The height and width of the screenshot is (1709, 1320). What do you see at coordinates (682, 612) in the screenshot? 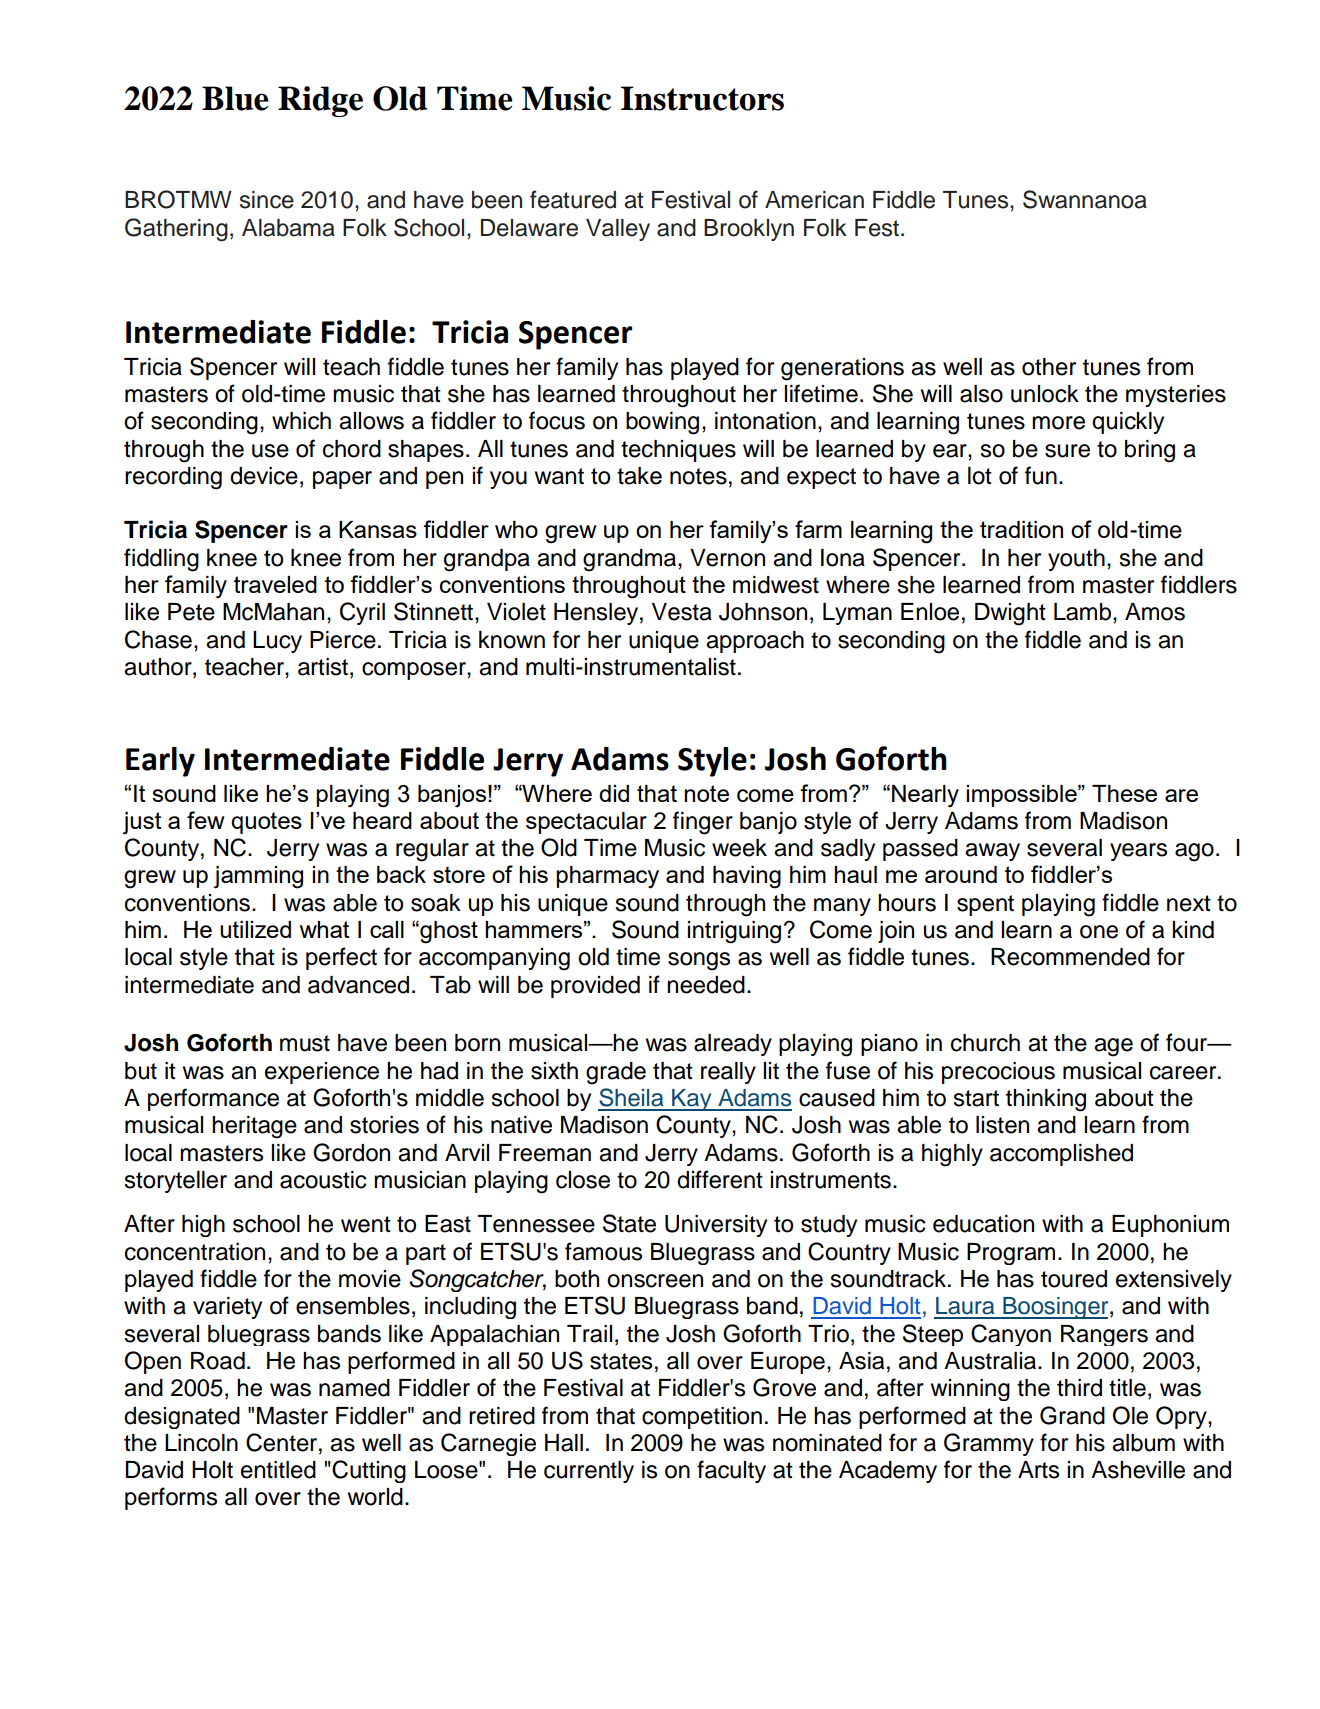
I see `Vesta` at bounding box center [682, 612].
